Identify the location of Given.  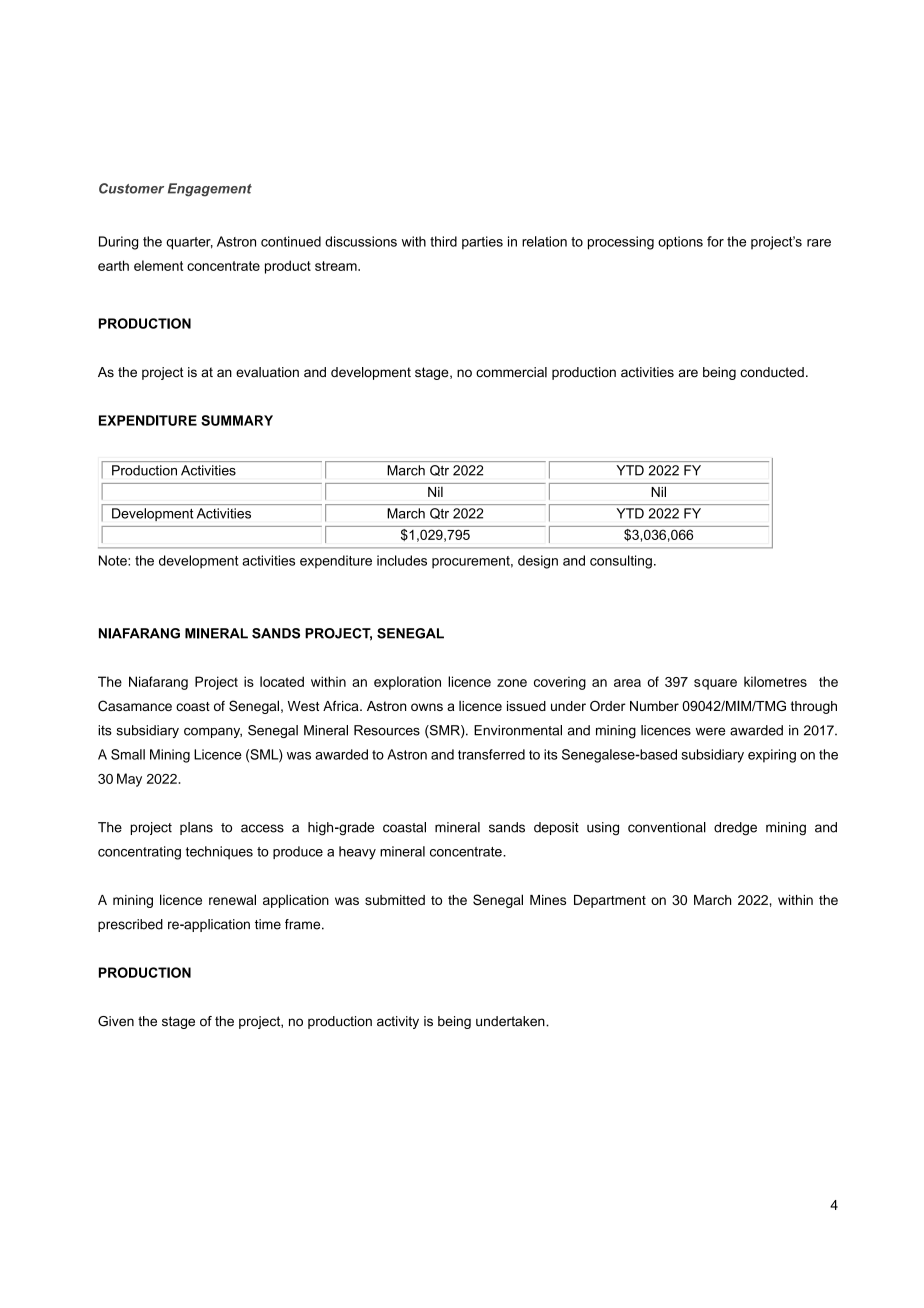
(116, 1021).
